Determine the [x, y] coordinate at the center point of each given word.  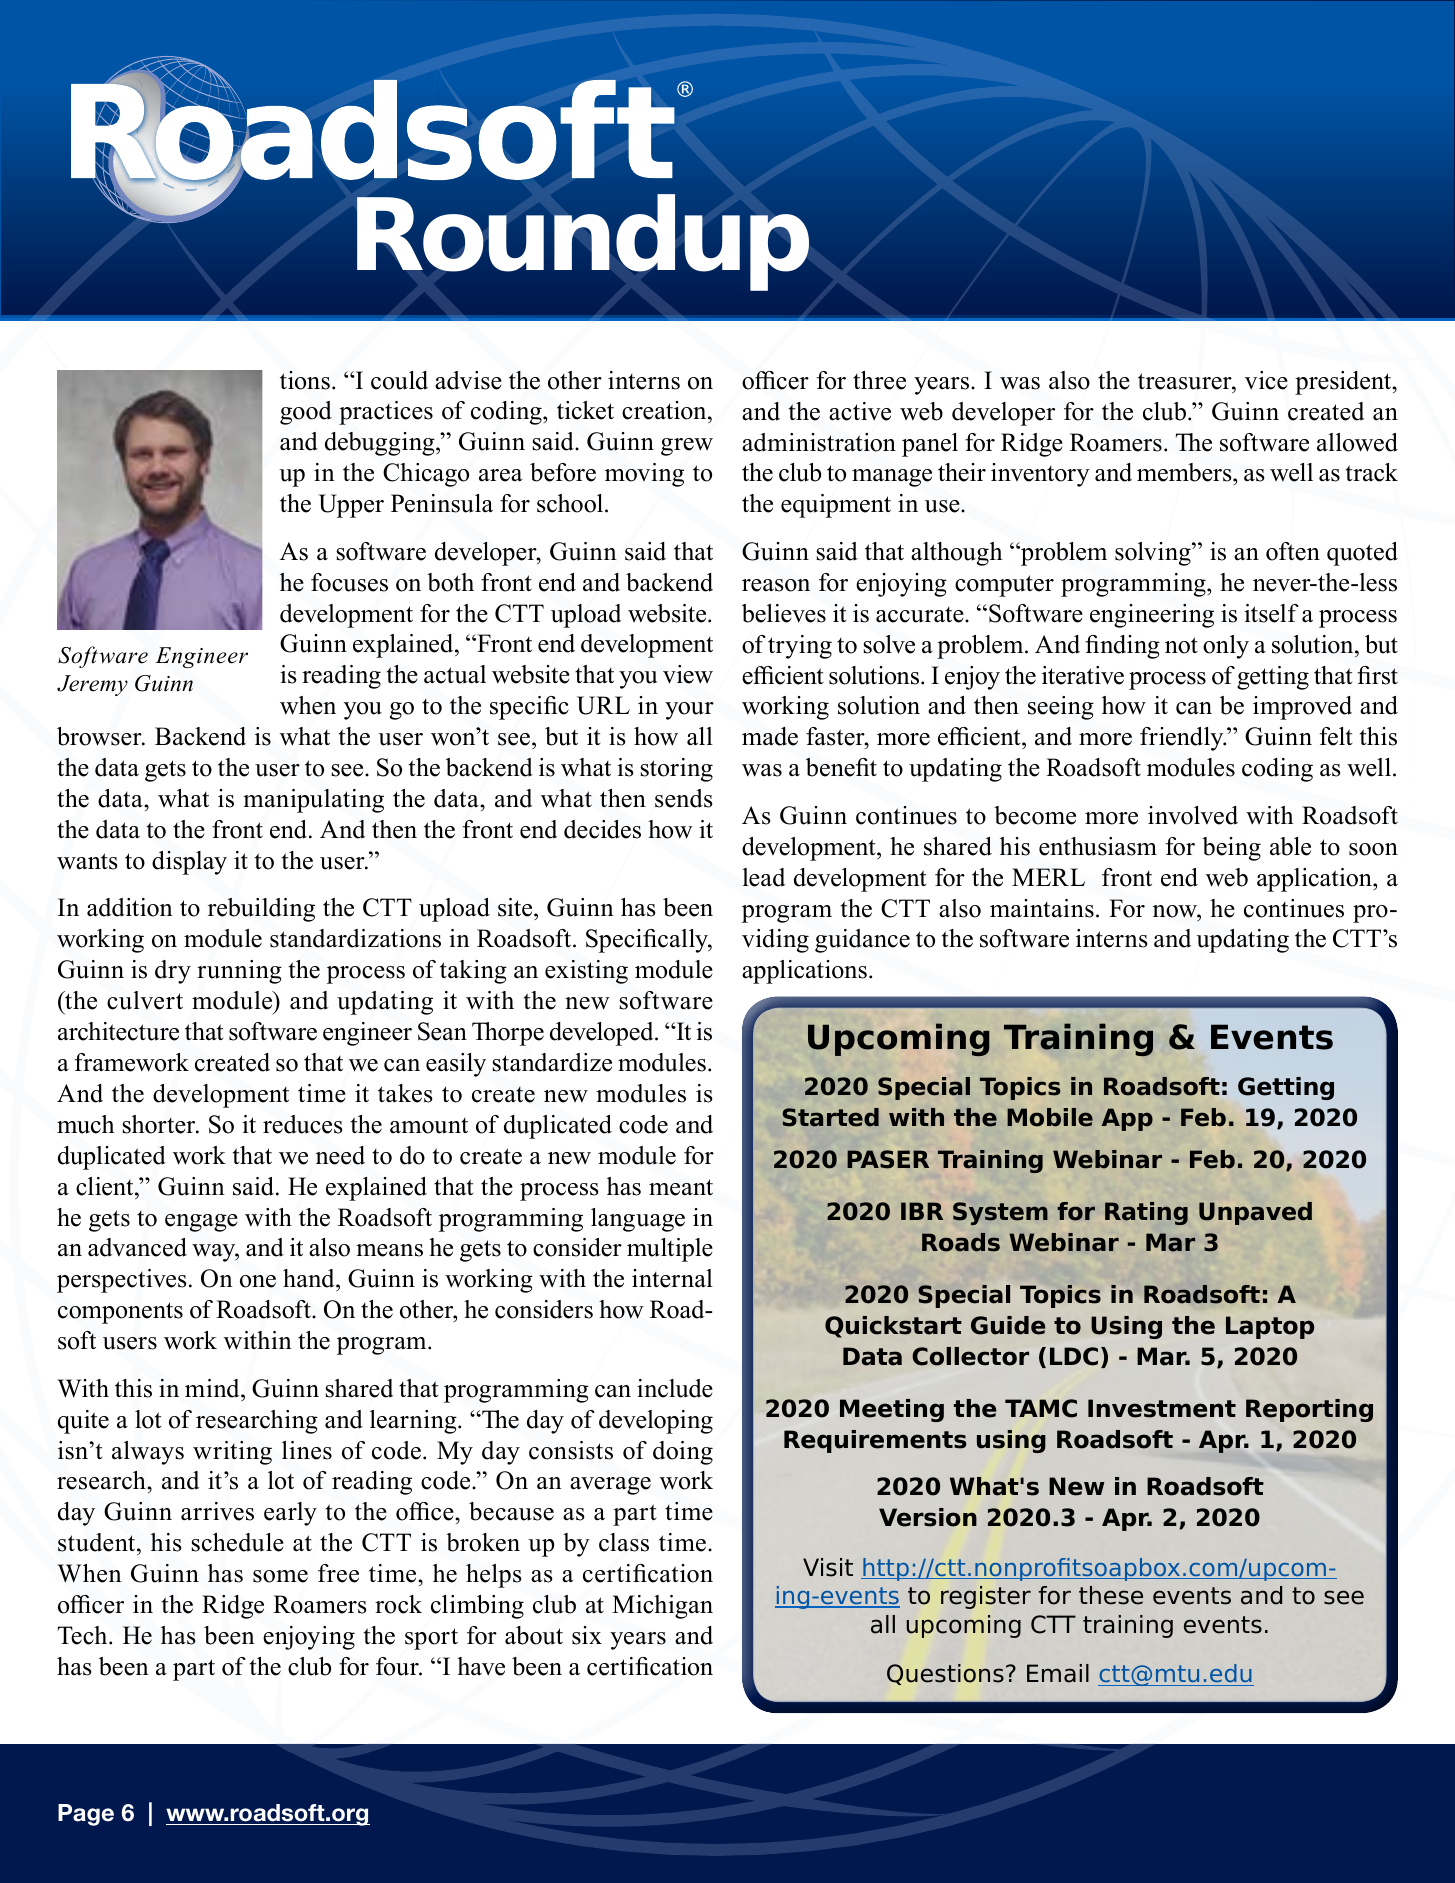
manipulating [313, 801]
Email [1058, 1673]
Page [86, 1815]
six [587, 1635]
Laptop [1270, 1327]
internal [672, 1278]
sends [684, 798]
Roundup [583, 242]
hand [310, 1280]
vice [1266, 380]
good [306, 413]
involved [1193, 815]
